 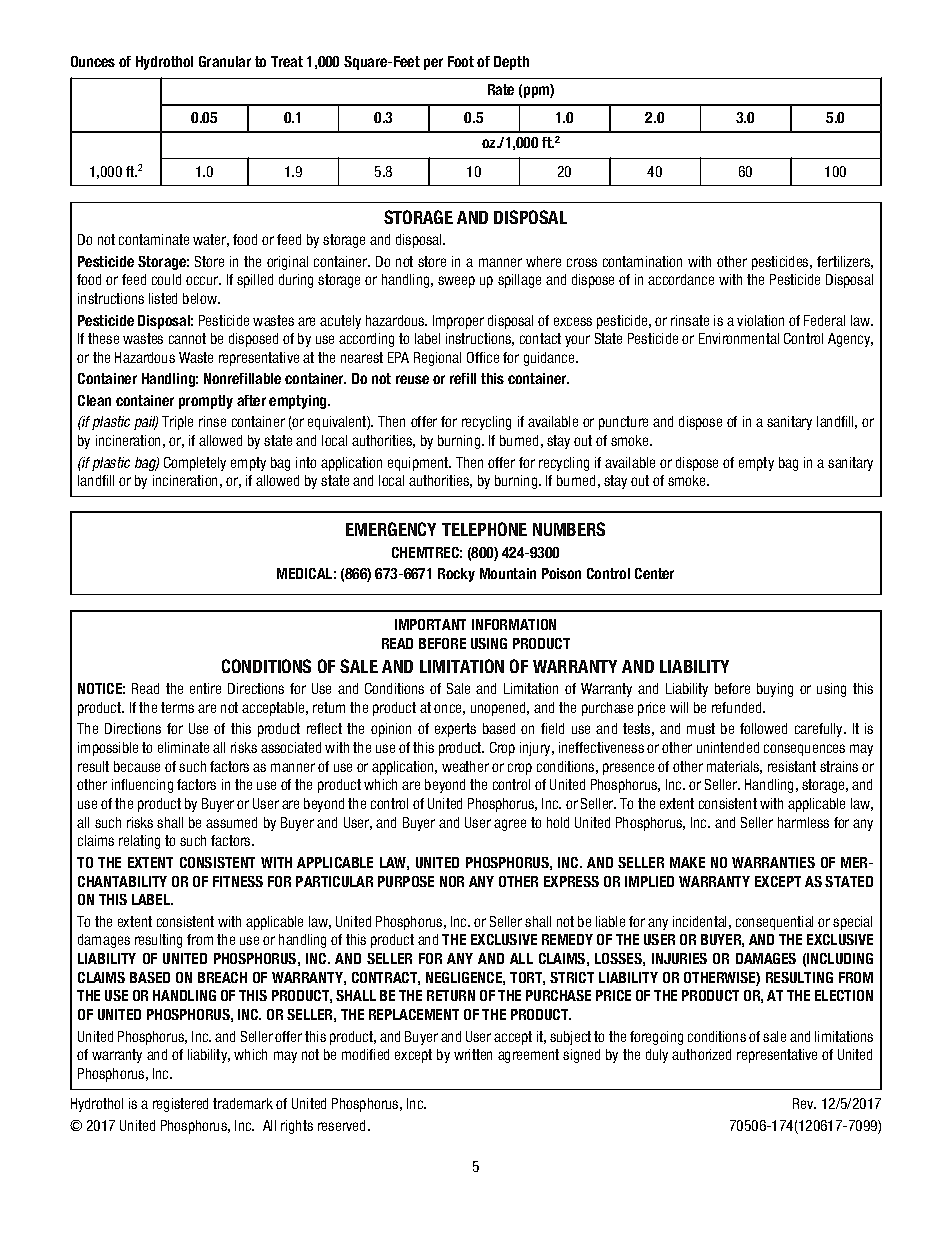 What do you see at coordinates (501, 89) in the screenshot?
I see `Rate` at bounding box center [501, 89].
